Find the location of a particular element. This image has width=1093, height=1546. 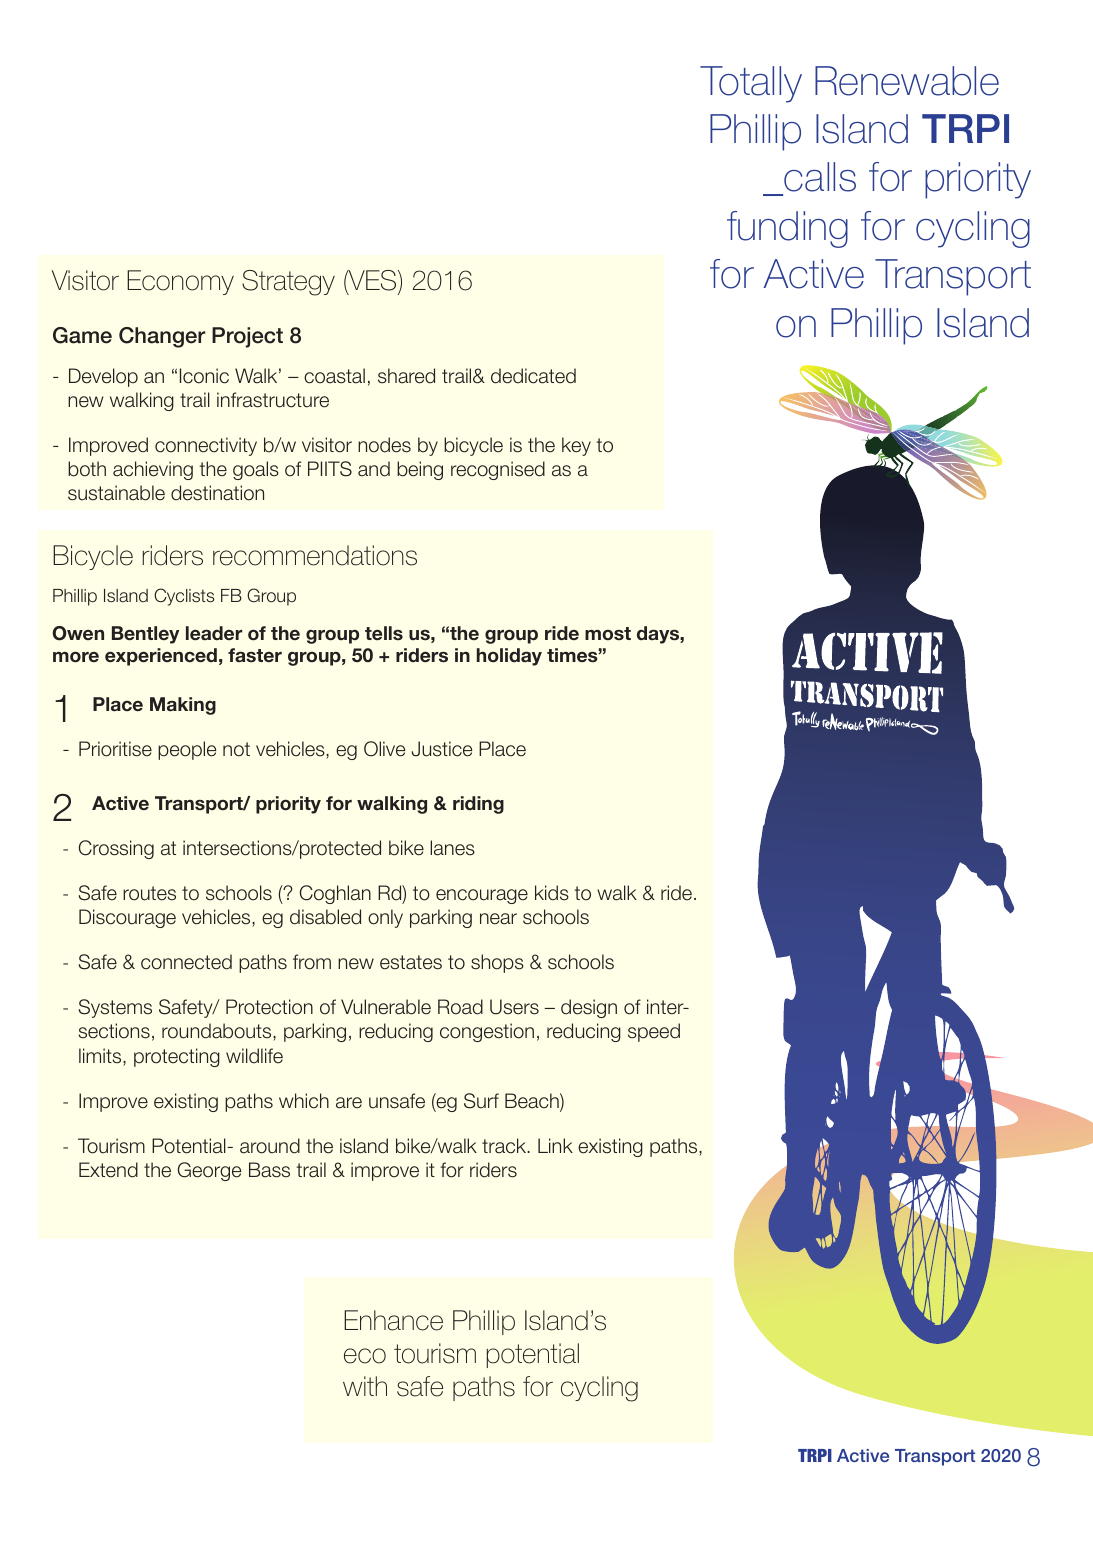

protecting is located at coordinates (177, 1057).
